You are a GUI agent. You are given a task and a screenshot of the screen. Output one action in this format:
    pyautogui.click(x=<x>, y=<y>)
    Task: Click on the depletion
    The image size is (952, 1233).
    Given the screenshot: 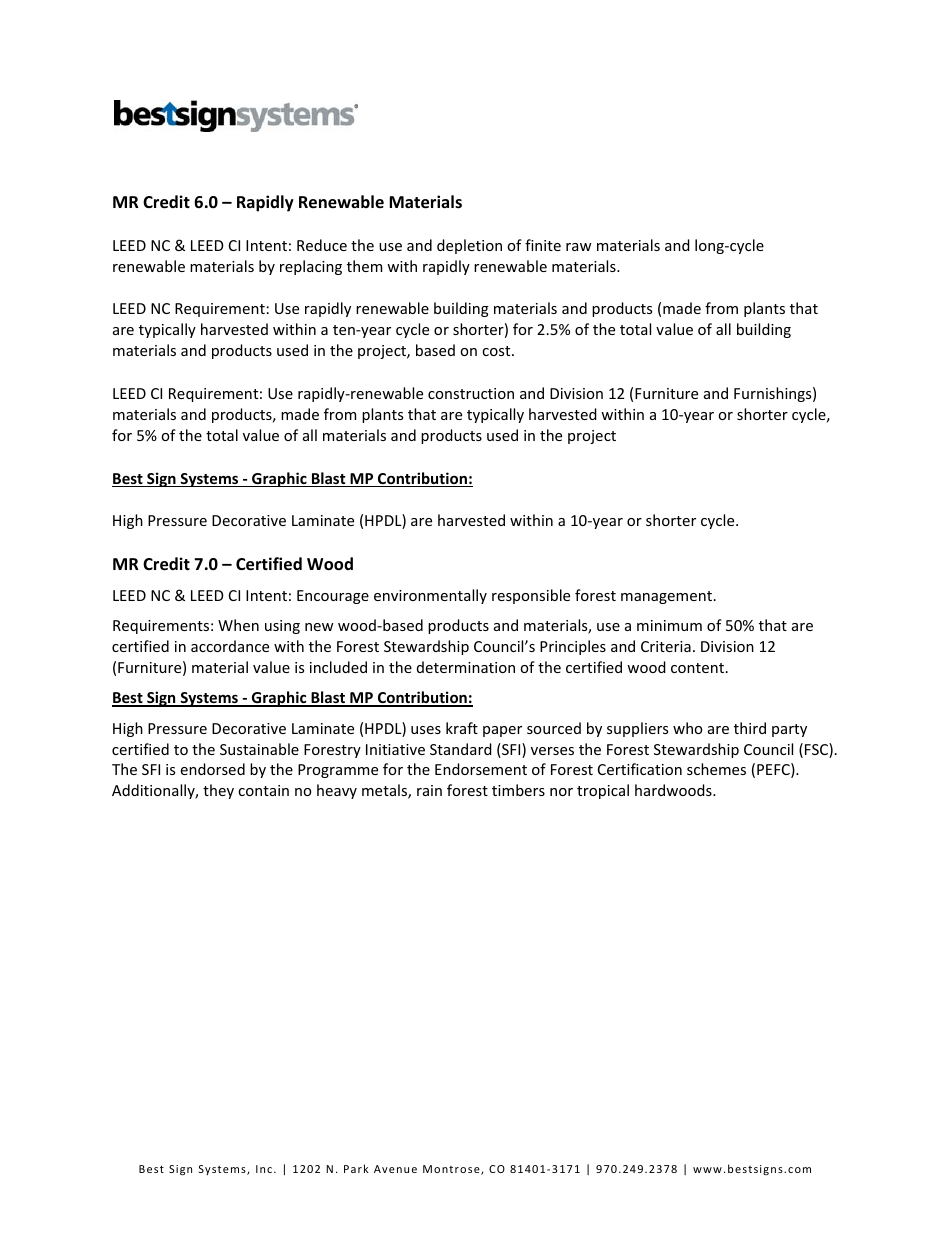 What is the action you would take?
    pyautogui.click(x=469, y=246)
